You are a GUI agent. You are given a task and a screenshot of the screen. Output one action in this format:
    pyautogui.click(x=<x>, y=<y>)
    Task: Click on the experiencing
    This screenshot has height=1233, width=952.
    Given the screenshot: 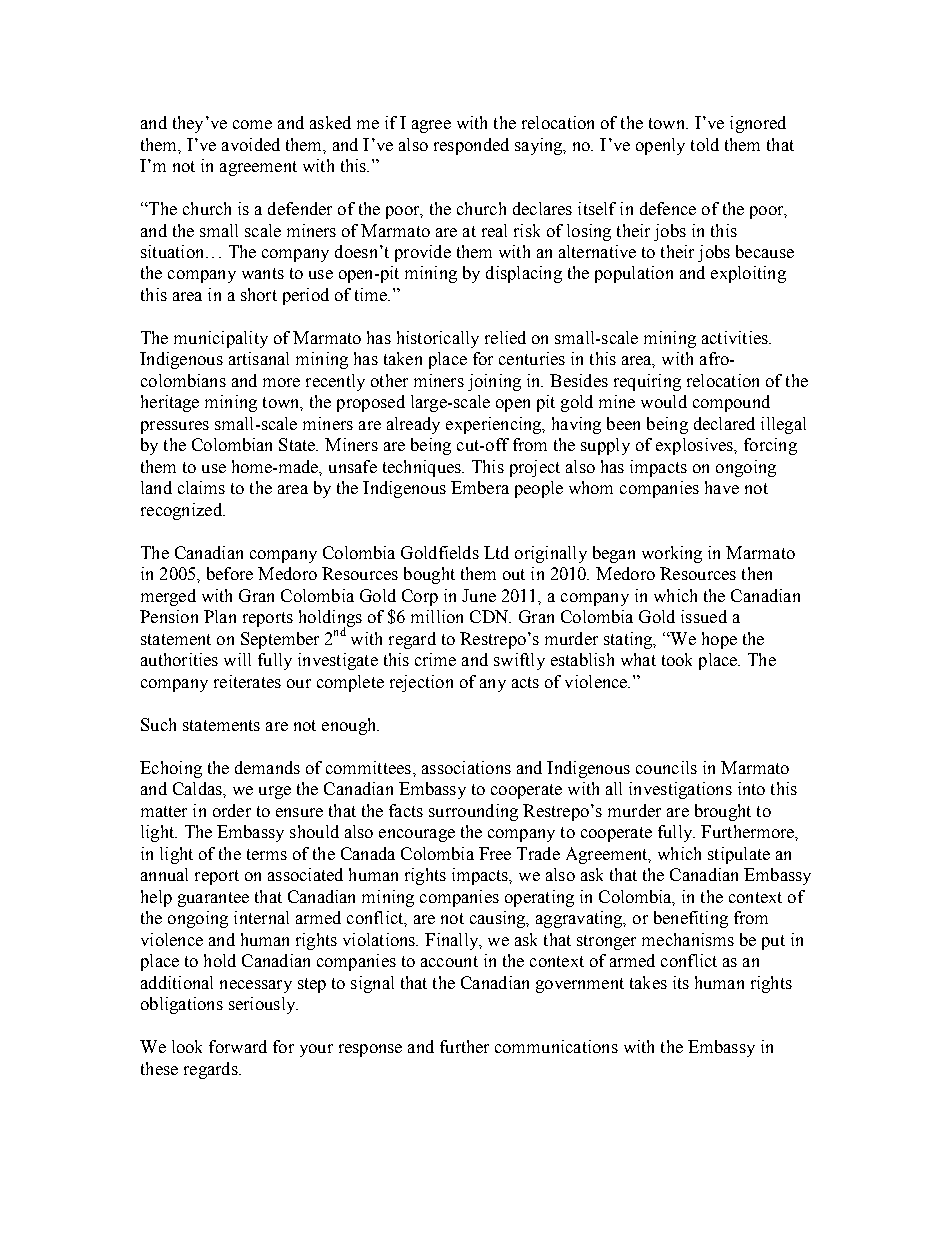 What is the action you would take?
    pyautogui.click(x=495, y=425)
